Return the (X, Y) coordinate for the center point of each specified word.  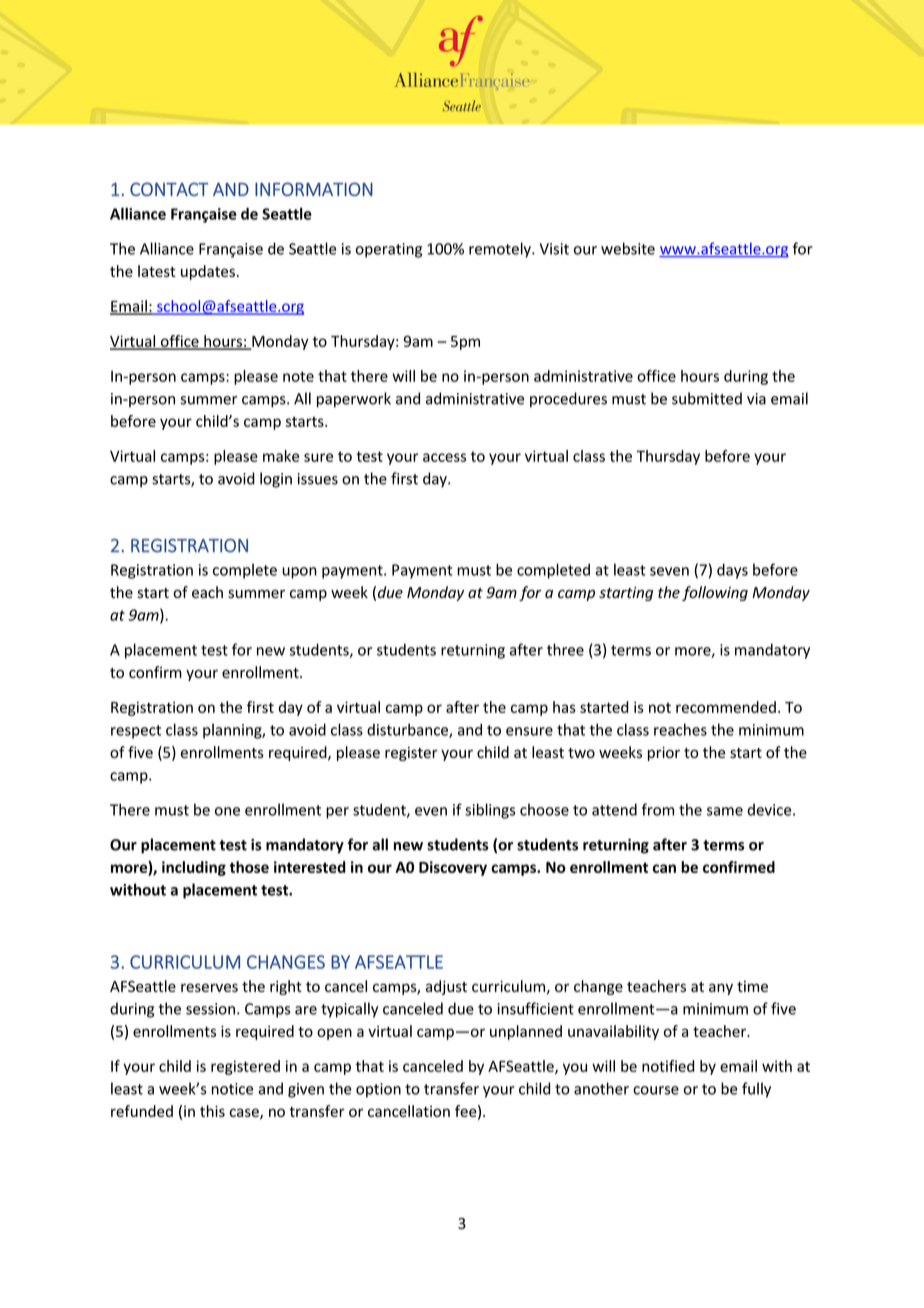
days (732, 571)
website (628, 248)
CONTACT (169, 189)
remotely (501, 250)
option (378, 1090)
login (276, 480)
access (444, 457)
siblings (490, 811)
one (227, 811)
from (658, 809)
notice (232, 1089)
